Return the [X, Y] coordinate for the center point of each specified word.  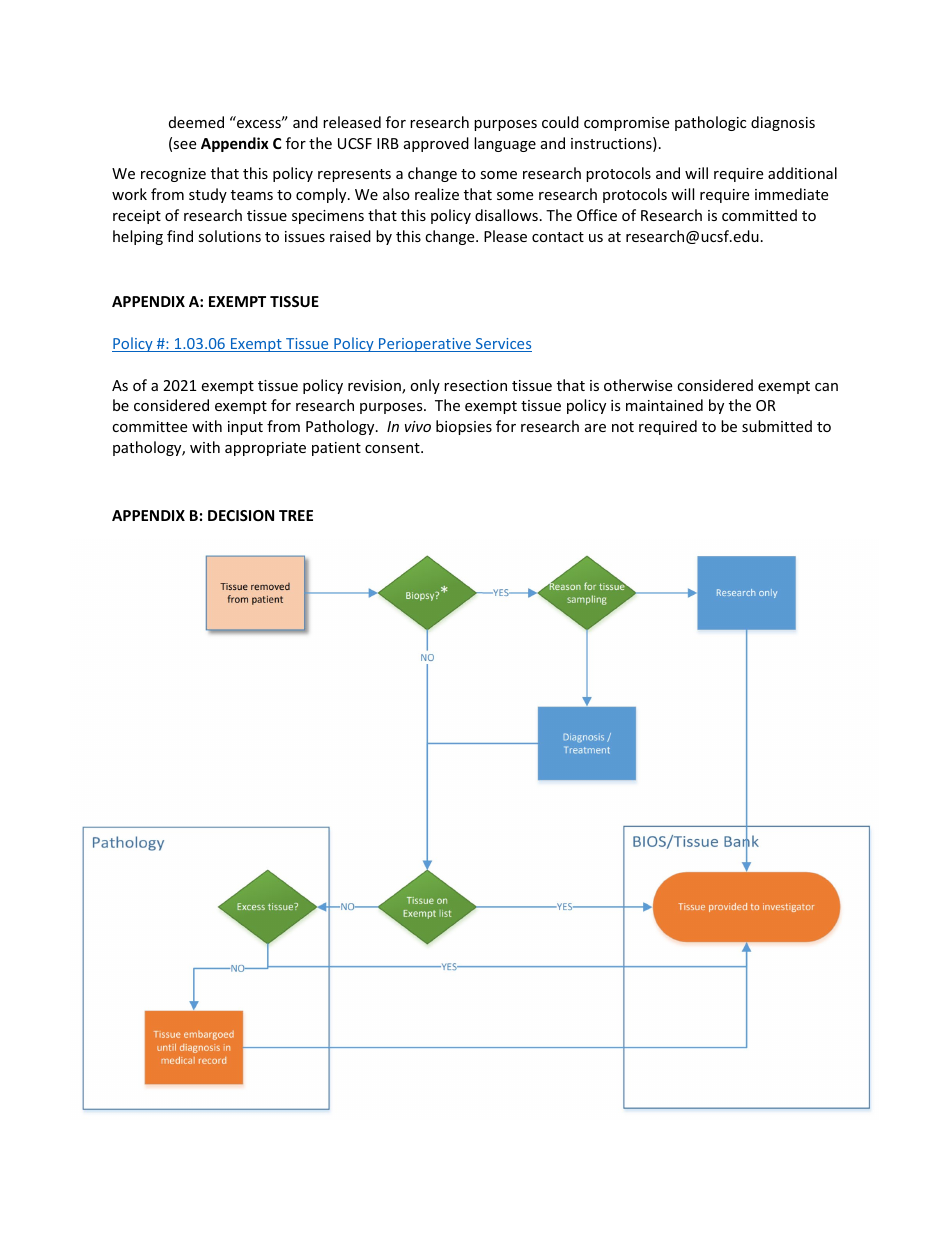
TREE [296, 515]
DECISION [241, 515]
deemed [196, 122]
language [505, 144]
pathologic [710, 123]
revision [375, 387]
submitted [777, 426]
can [826, 387]
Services [503, 345]
